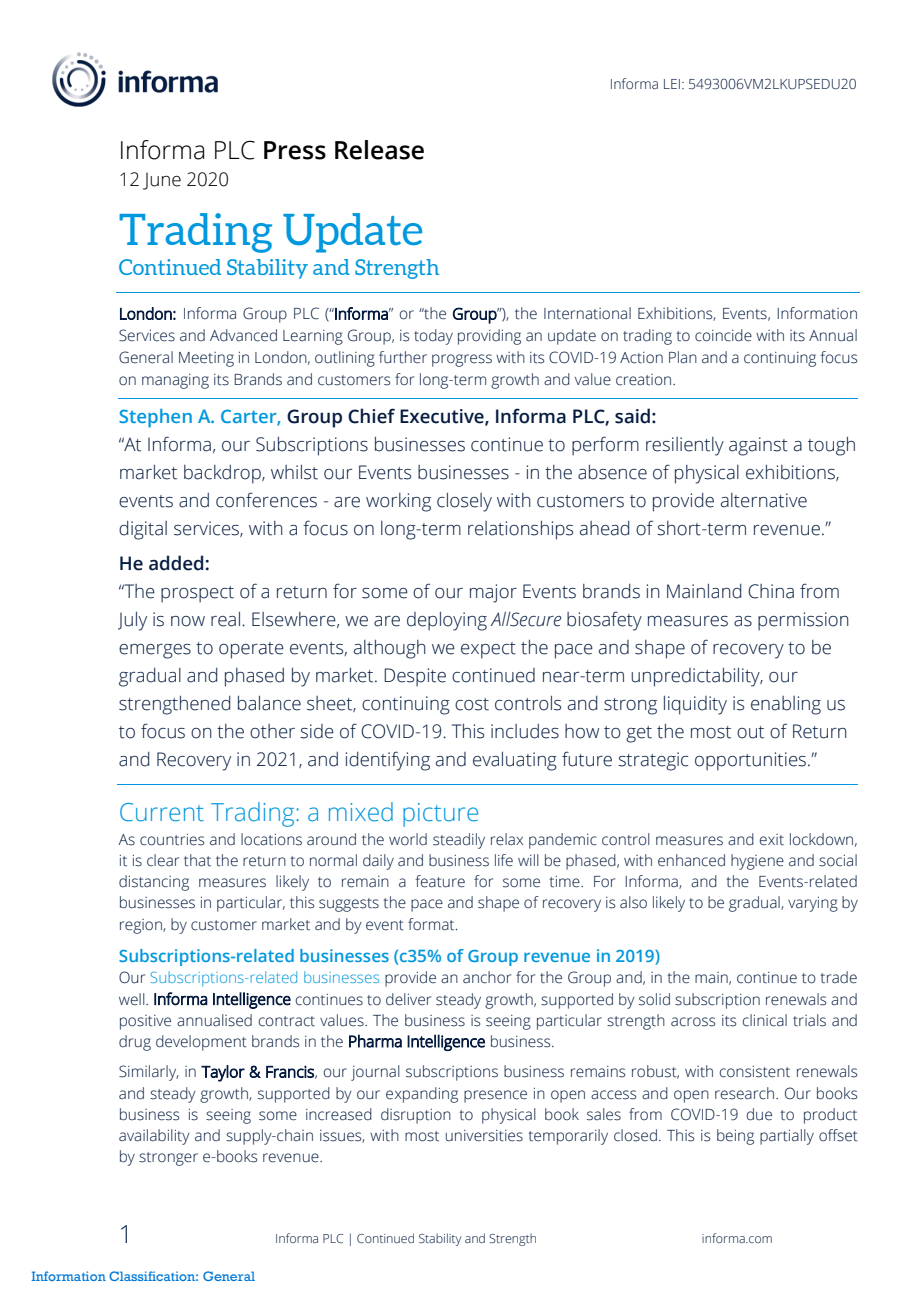 This screenshot has width=924, height=1308. Describe the element at coordinates (495, 1096) in the screenshot. I see `presence` at that location.
